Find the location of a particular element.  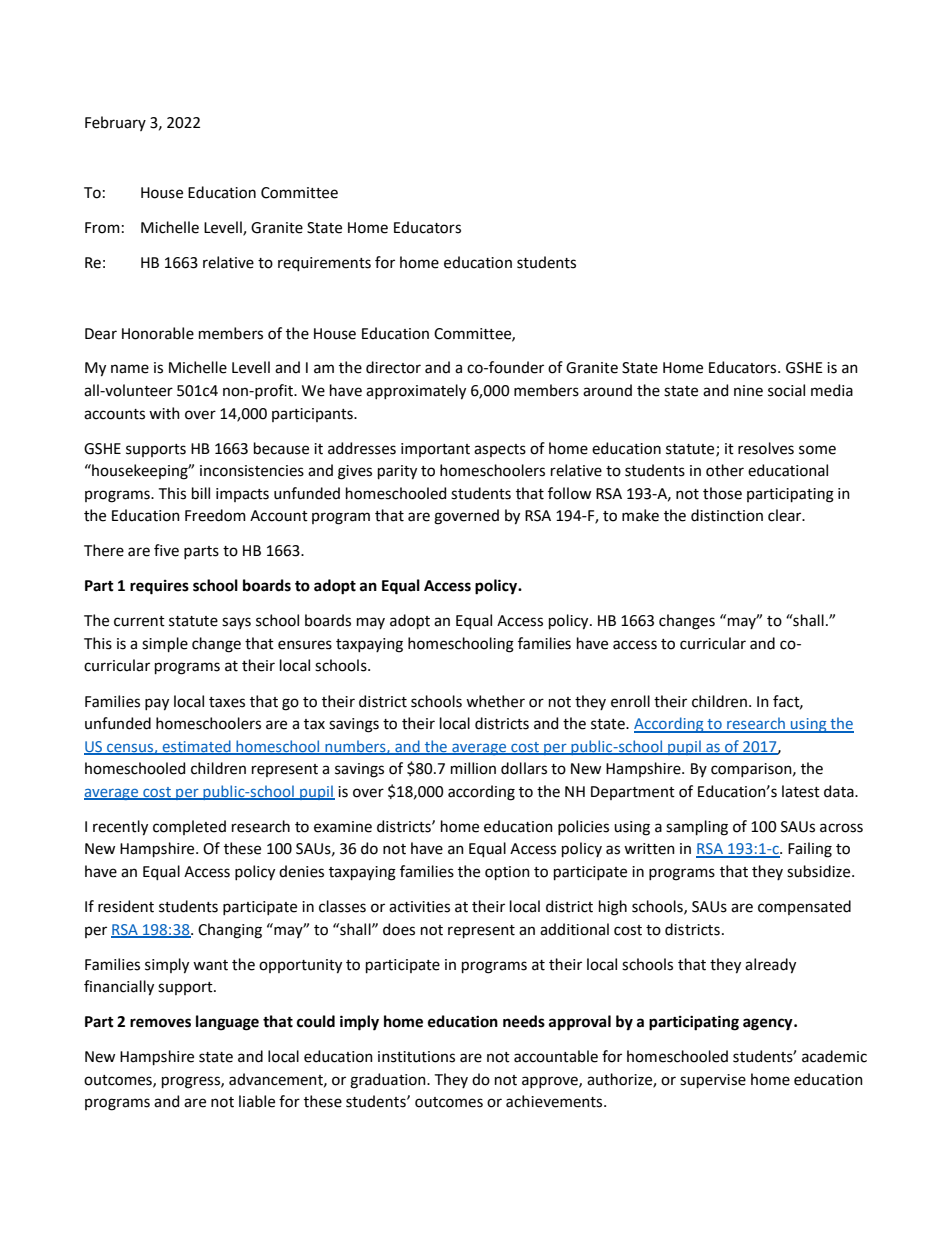

removes is located at coordinates (160, 1023).
